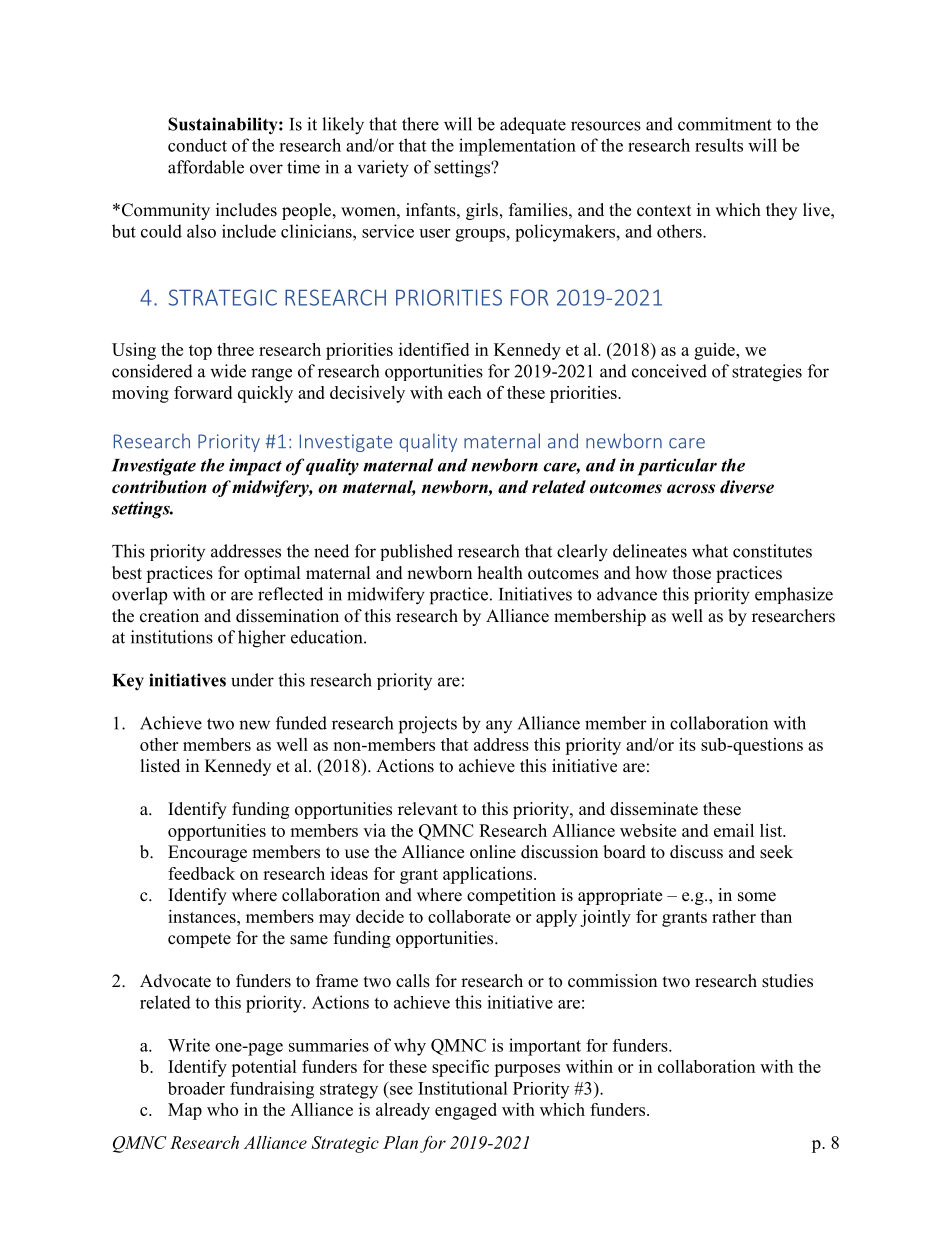 The width and height of the screenshot is (952, 1233). Describe the element at coordinates (692, 573) in the screenshot. I see `those` at that location.
